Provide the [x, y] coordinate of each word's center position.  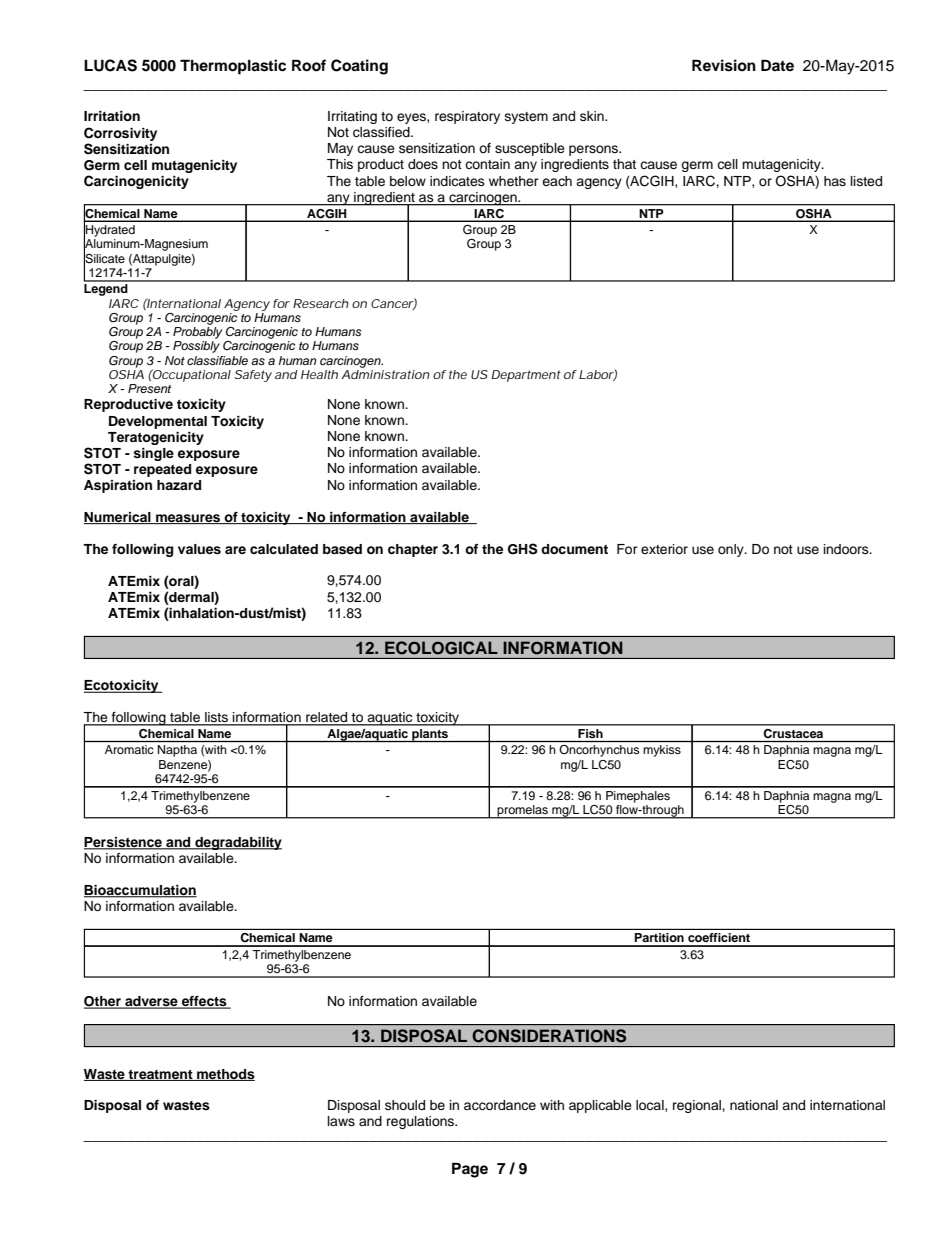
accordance [500, 1105]
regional [698, 1106]
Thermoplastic [233, 67]
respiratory [467, 117]
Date [777, 65]
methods [225, 1075]
